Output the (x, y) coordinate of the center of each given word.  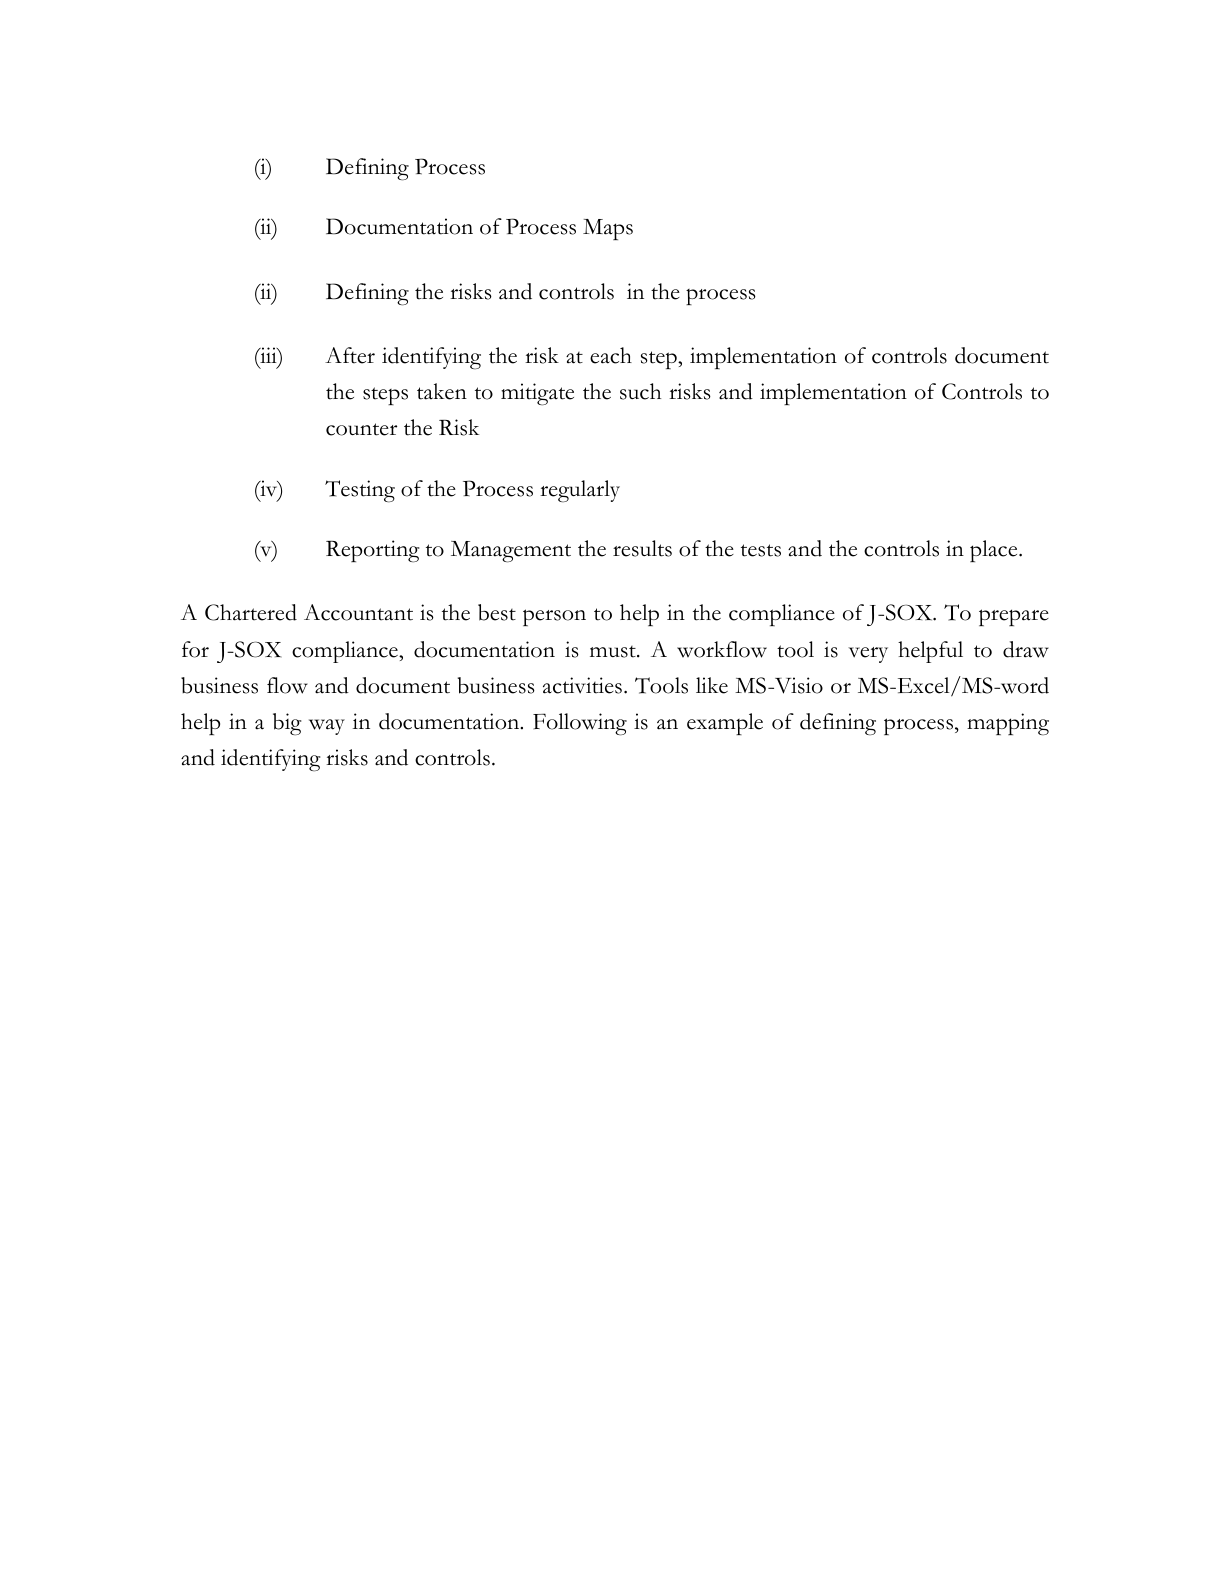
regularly (580, 491)
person (554, 617)
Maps (608, 229)
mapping (1008, 724)
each (611, 355)
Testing (360, 491)
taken (442, 391)
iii (268, 356)
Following (580, 724)
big (287, 724)
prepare (1014, 617)
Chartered (251, 612)
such (640, 391)
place (995, 551)
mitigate (537, 394)
